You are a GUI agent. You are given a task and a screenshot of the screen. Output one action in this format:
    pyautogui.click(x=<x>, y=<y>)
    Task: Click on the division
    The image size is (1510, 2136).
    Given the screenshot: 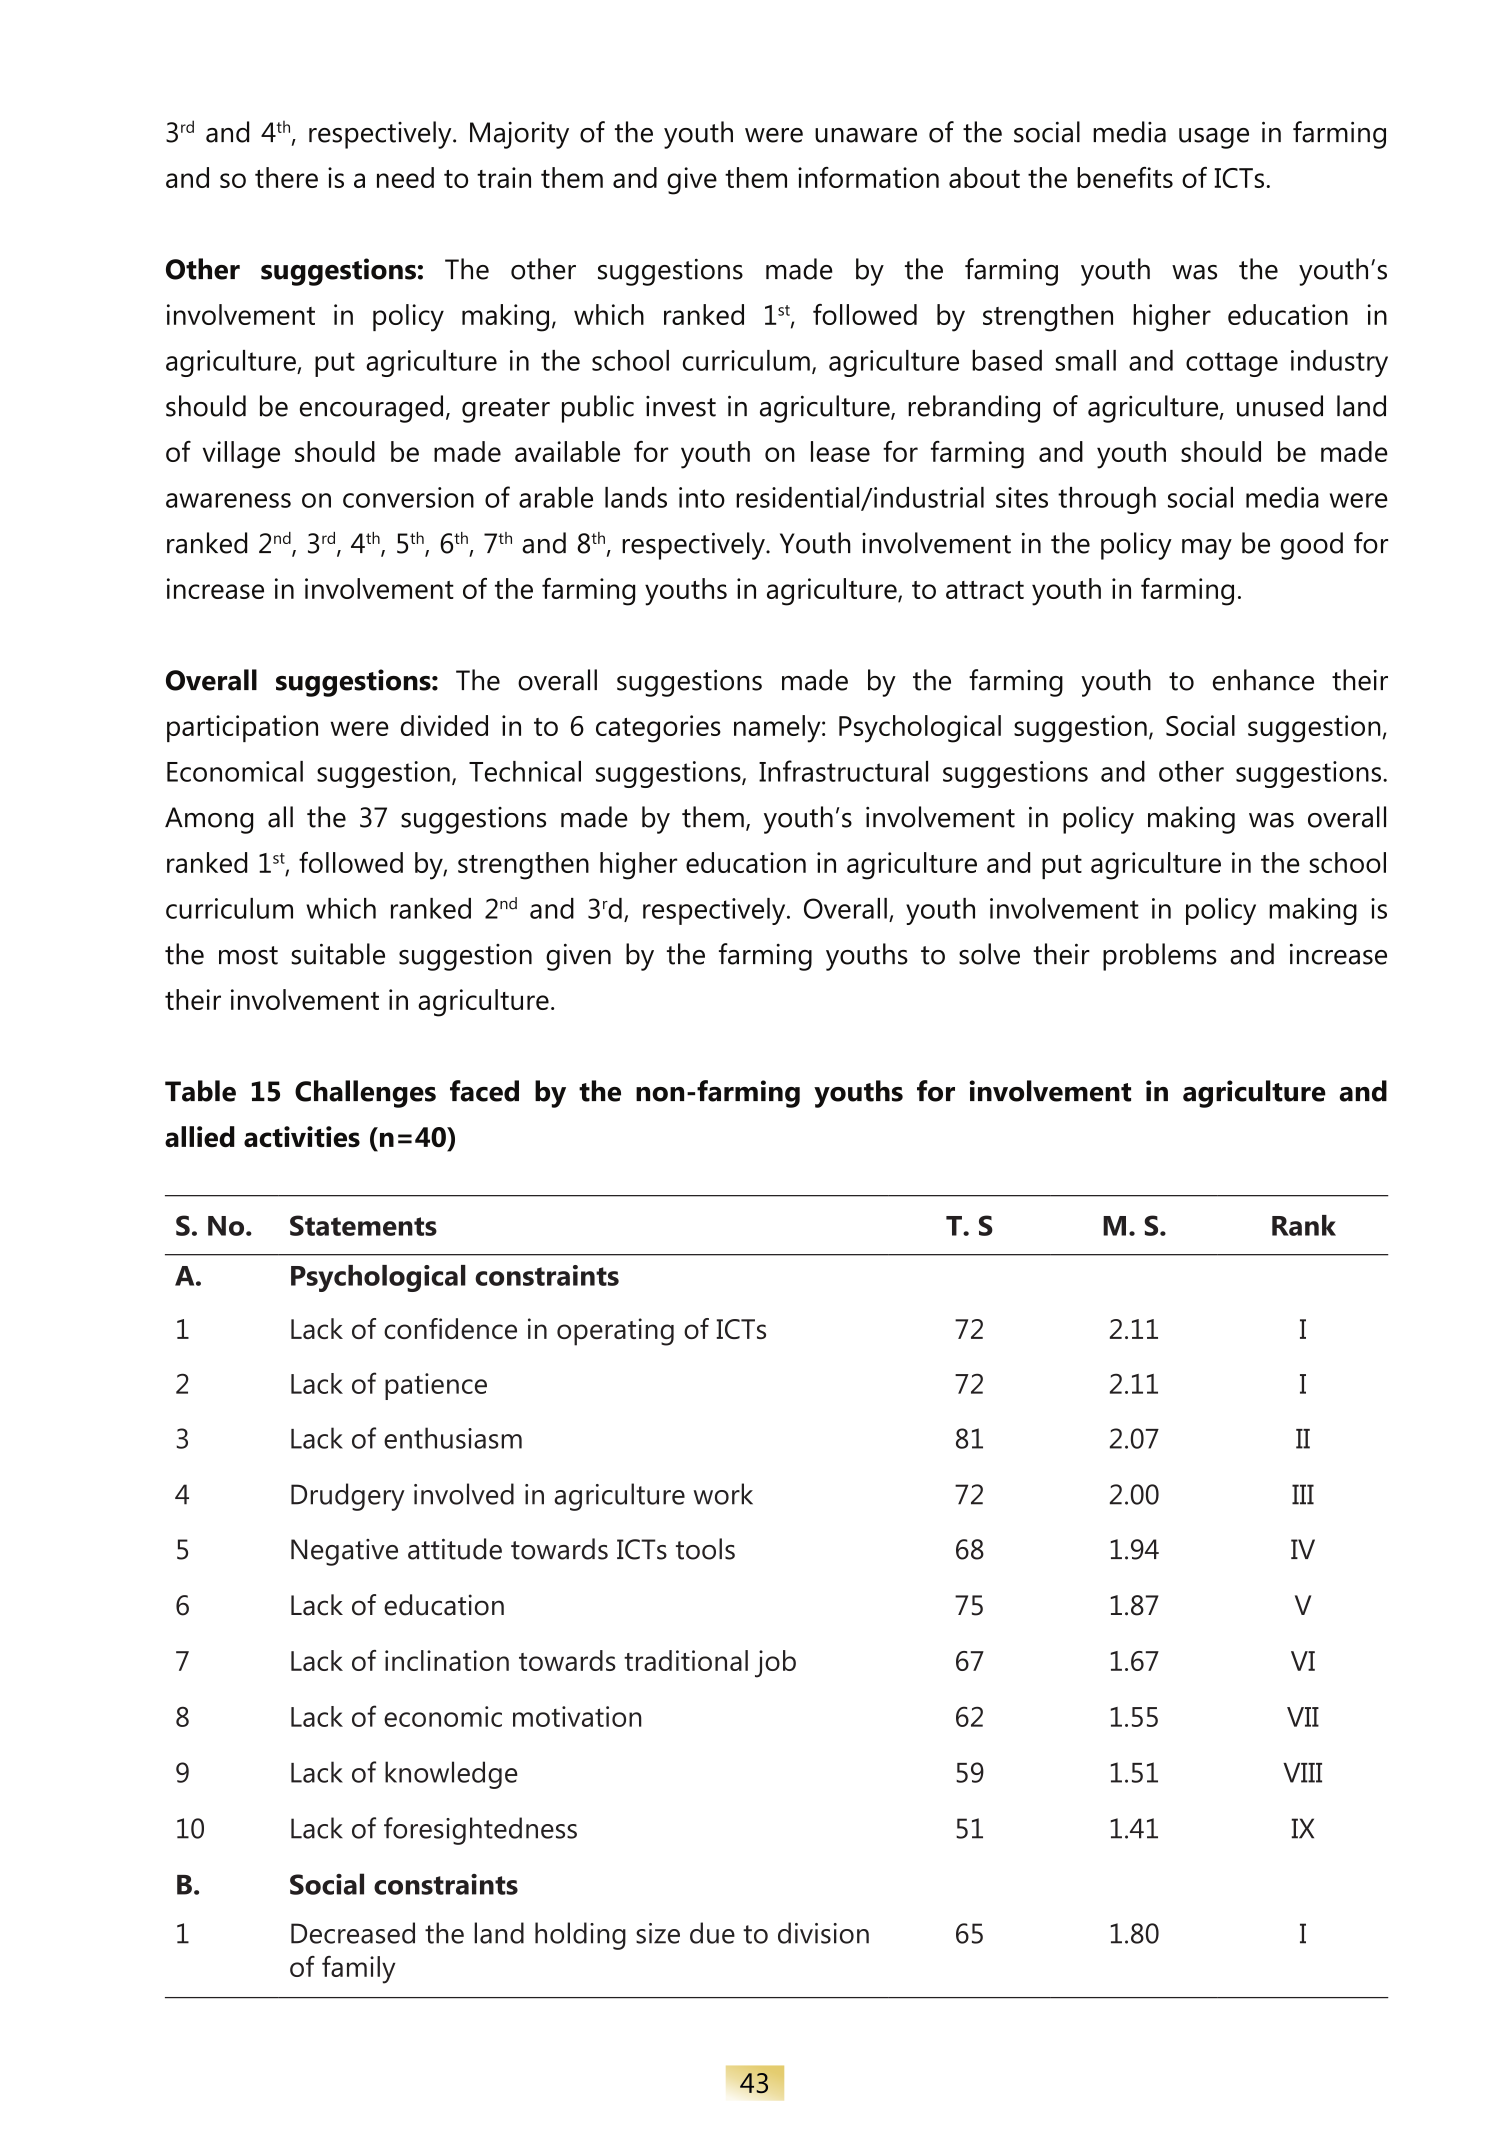 What is the action you would take?
    pyautogui.click(x=823, y=1933)
